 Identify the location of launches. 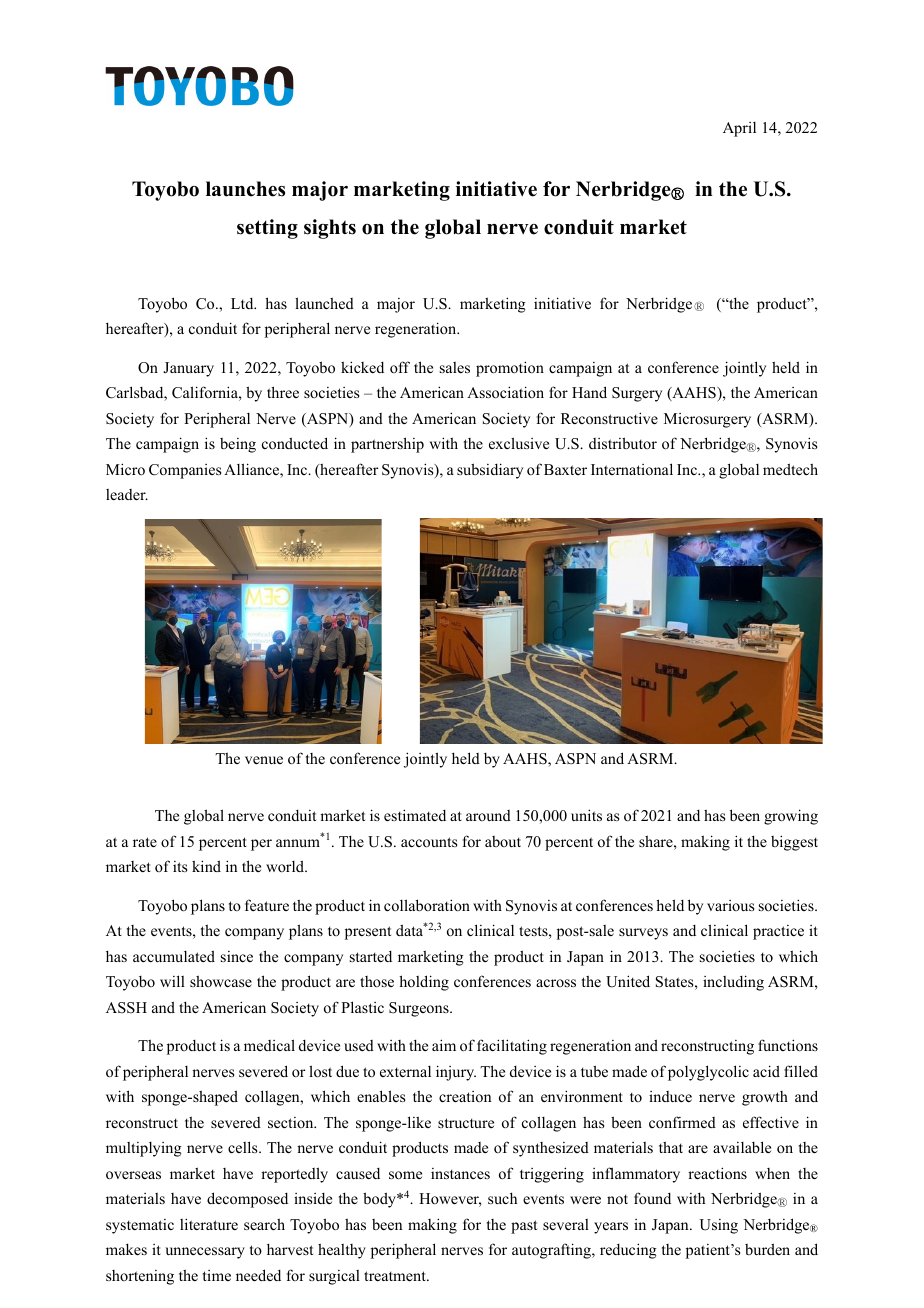
(245, 189).
